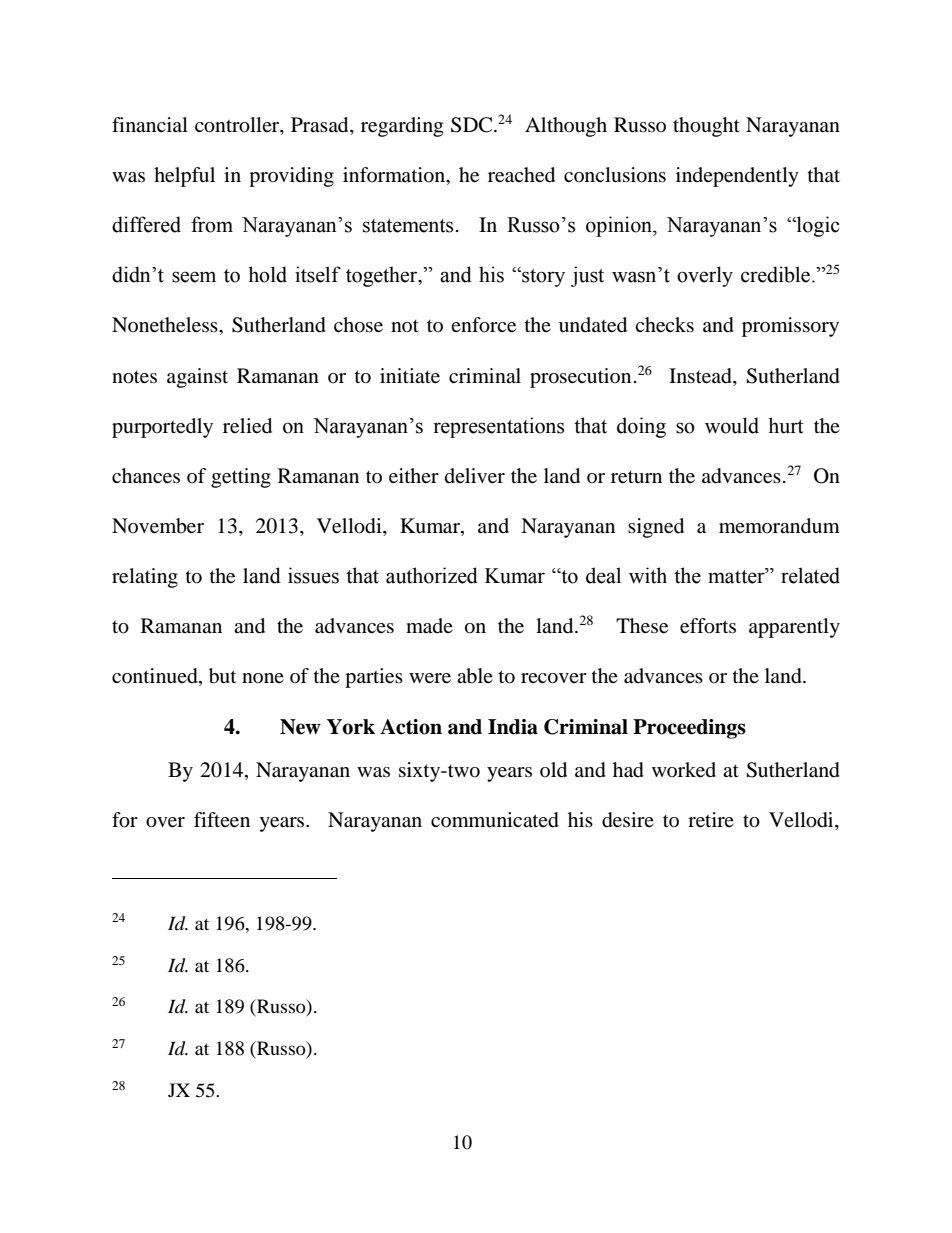  What do you see at coordinates (708, 626) in the screenshot?
I see `efforts` at bounding box center [708, 626].
